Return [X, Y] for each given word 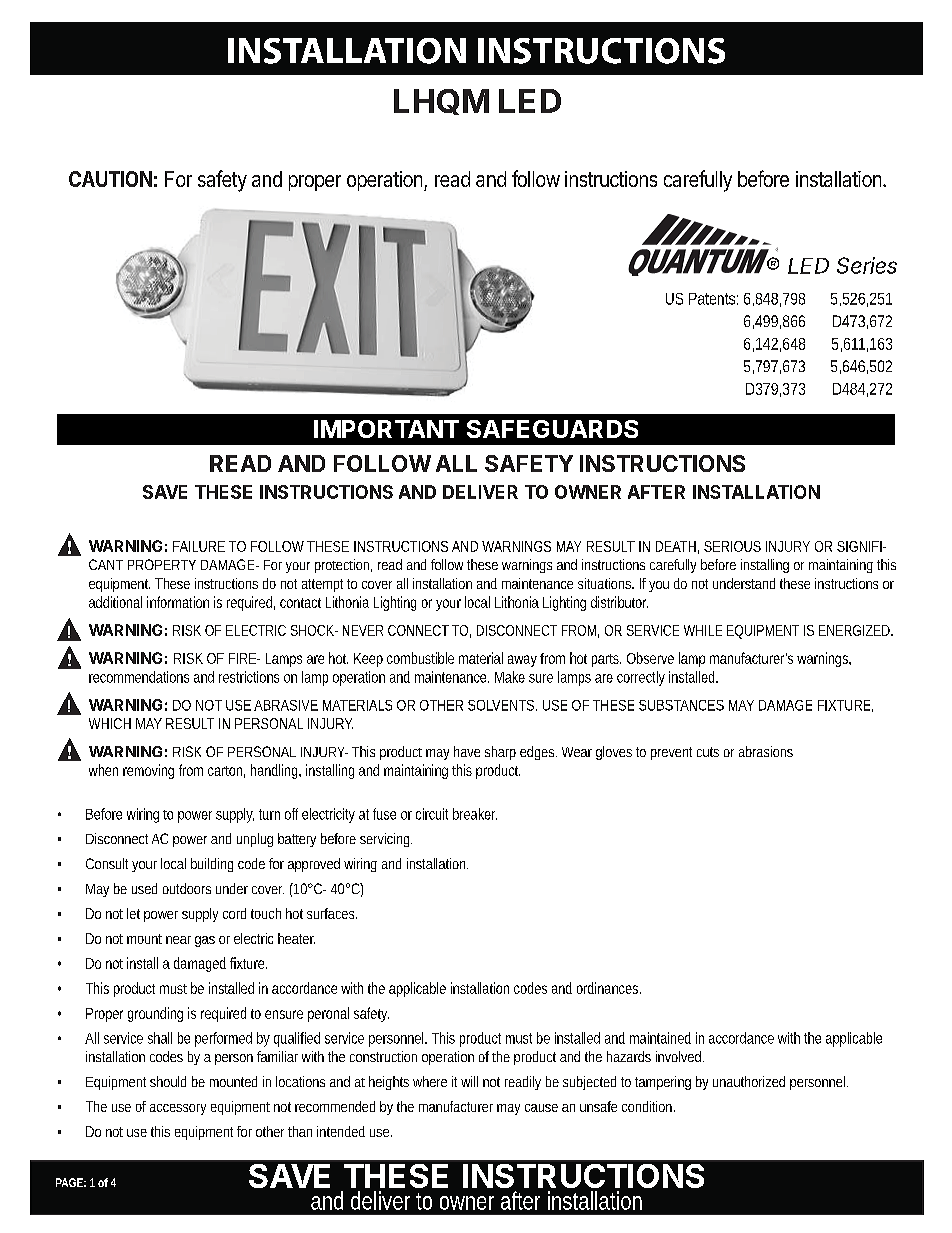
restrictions [249, 677]
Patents [713, 299]
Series [867, 265]
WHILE [703, 630]
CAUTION [110, 179]
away [522, 661]
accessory [178, 1109]
